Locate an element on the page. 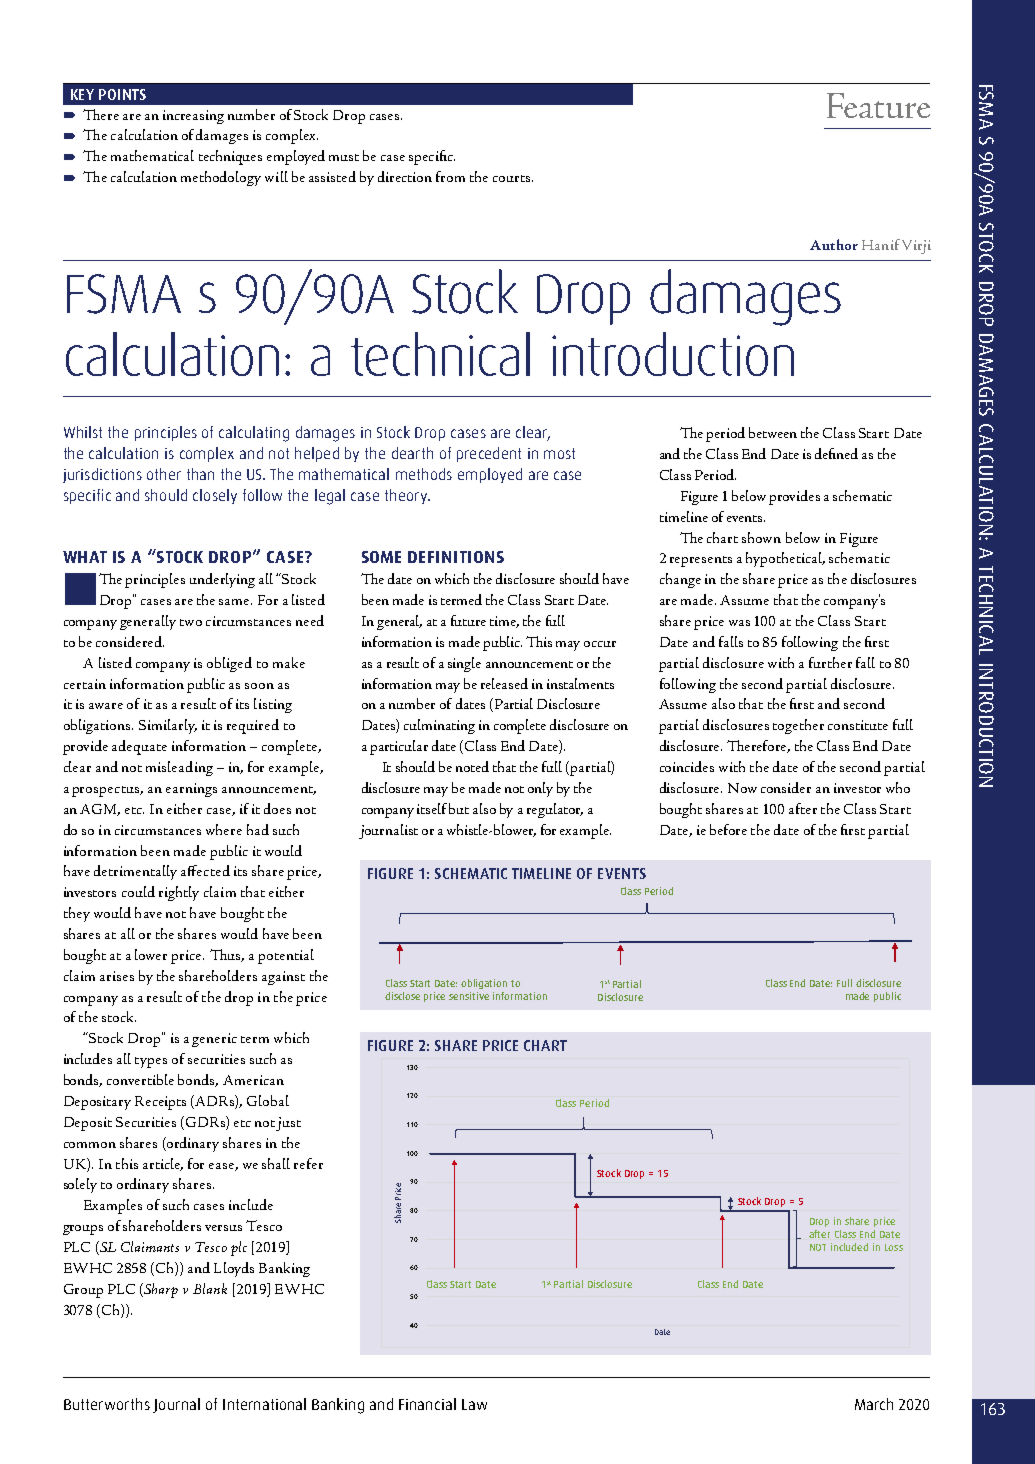  Law is located at coordinates (474, 1404).
